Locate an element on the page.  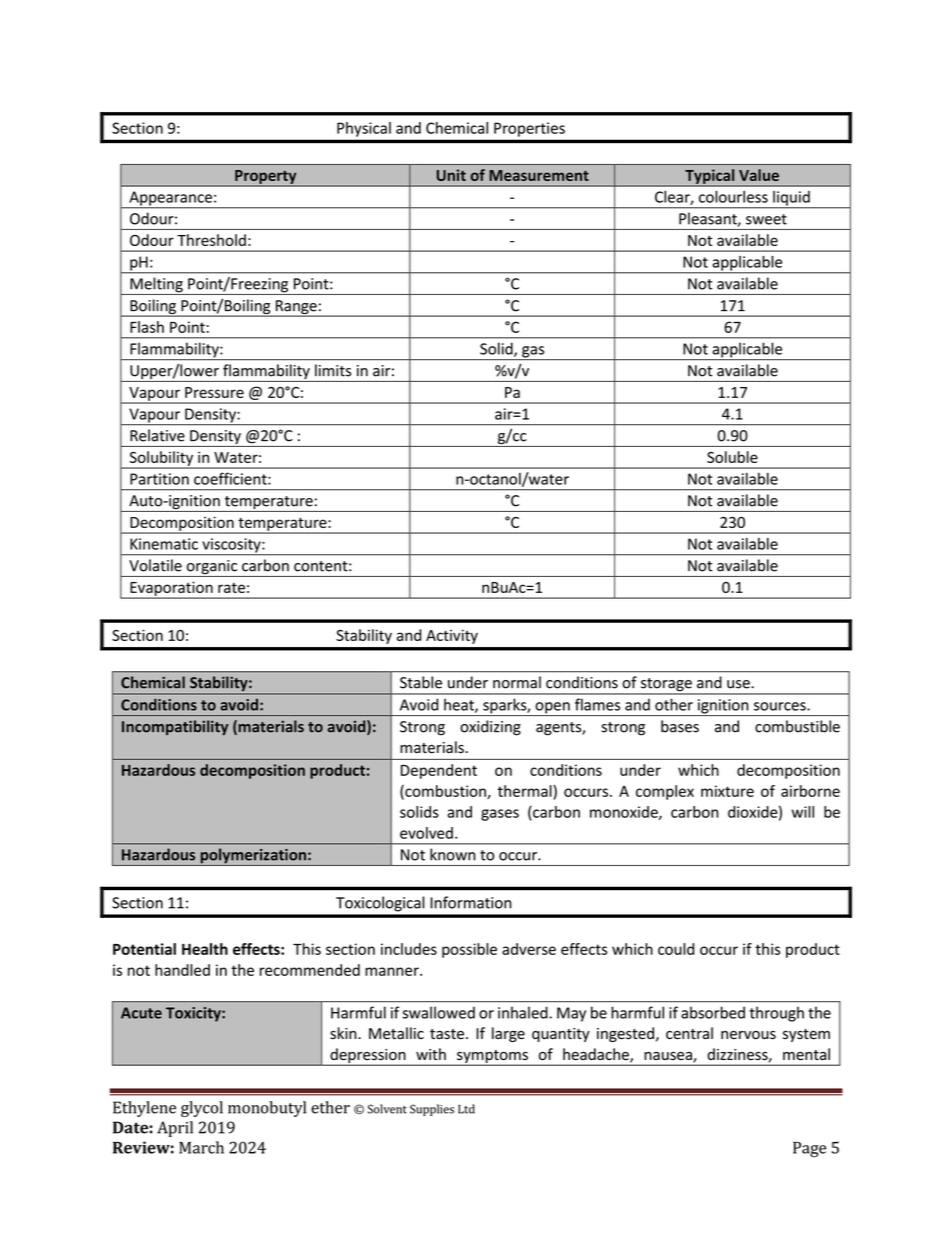
Unit is located at coordinates (451, 175).
